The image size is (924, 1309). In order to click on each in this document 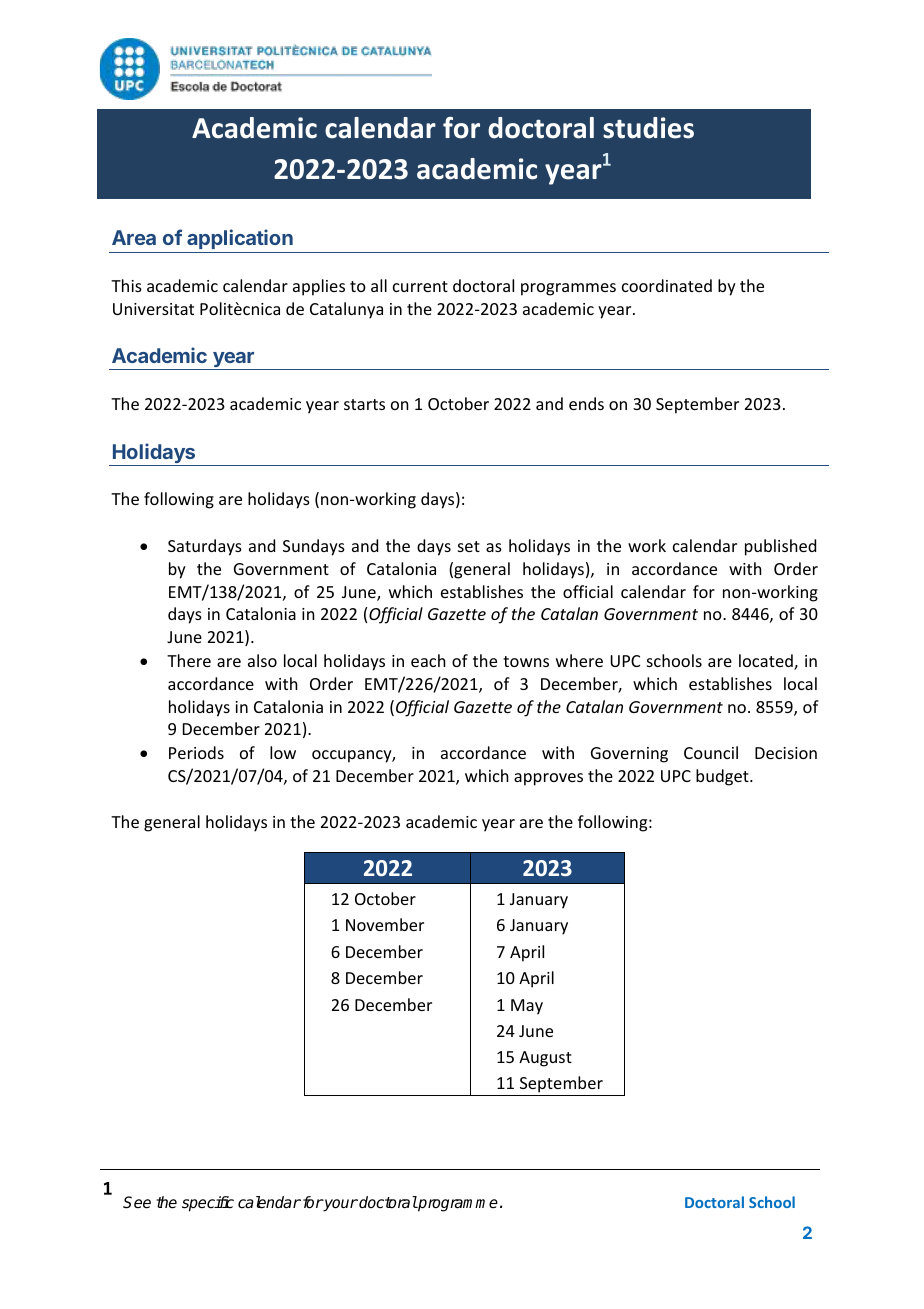, I will do `click(428, 660)`.
